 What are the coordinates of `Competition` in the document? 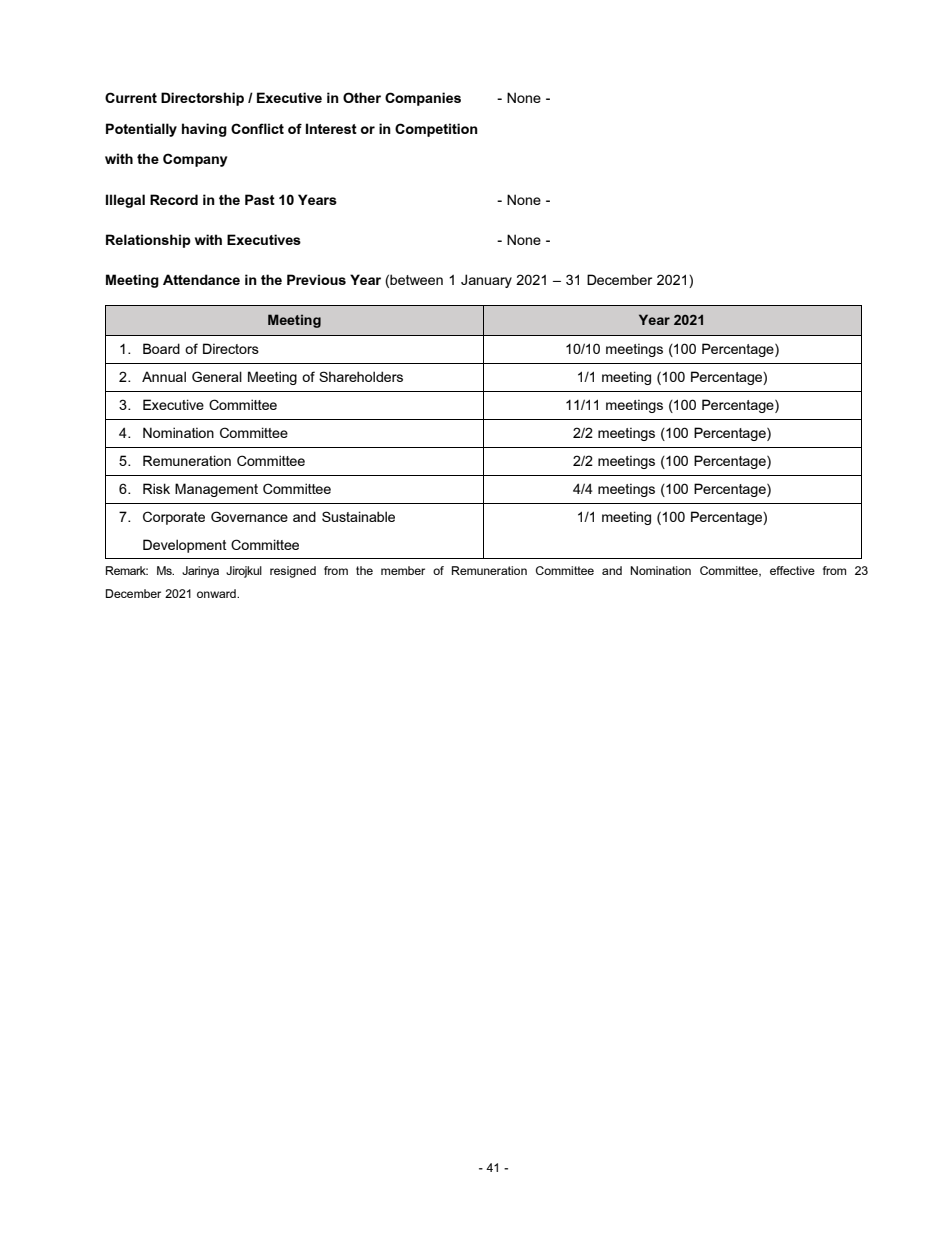 It's located at (436, 130).
